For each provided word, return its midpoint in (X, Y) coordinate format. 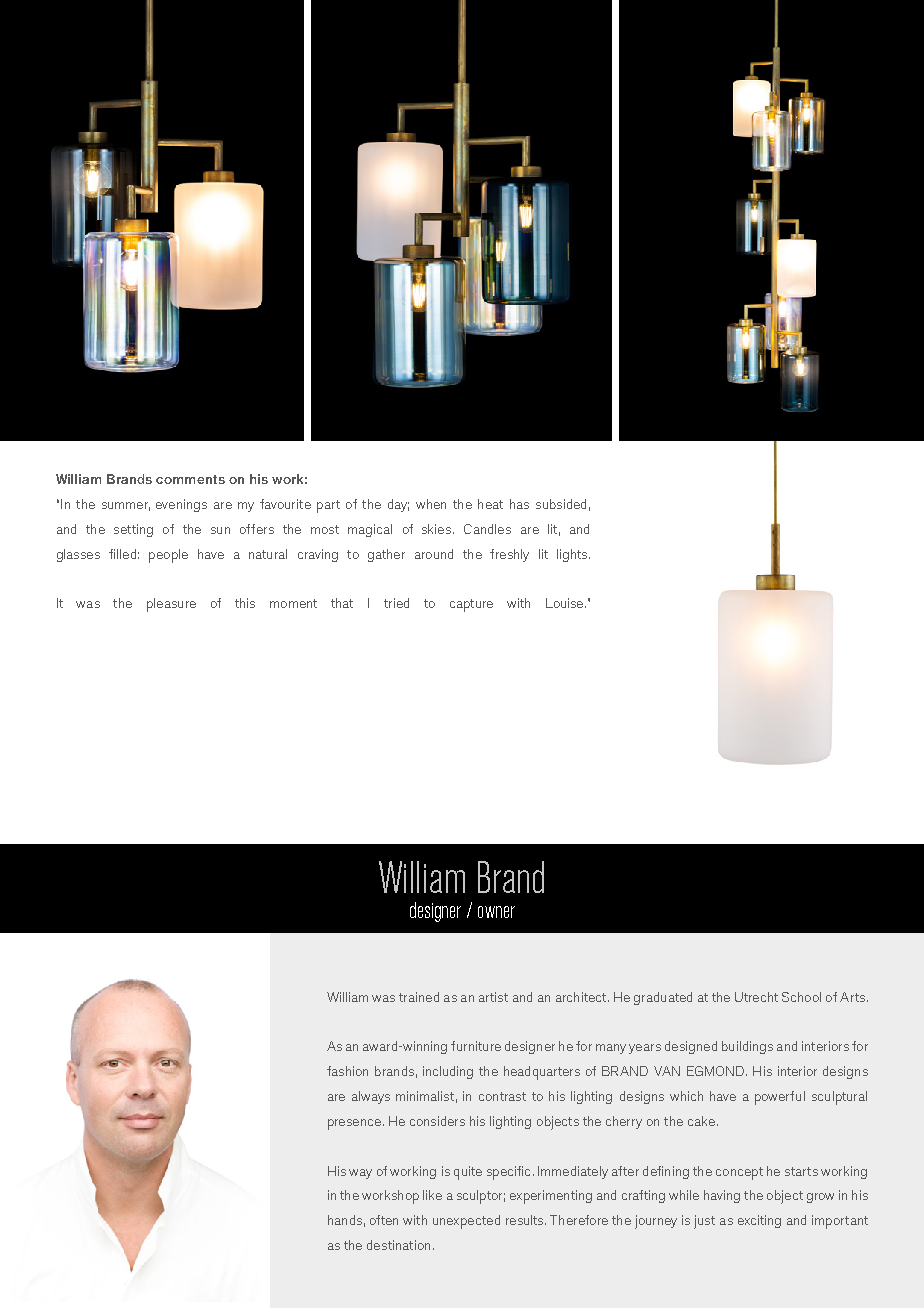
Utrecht (756, 997)
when (431, 504)
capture (471, 605)
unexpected (466, 1222)
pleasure (171, 605)
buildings (747, 1047)
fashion (347, 1071)
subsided (561, 504)
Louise (566, 603)
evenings (181, 505)
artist (493, 997)
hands (345, 1220)
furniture (476, 1046)
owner (496, 912)
